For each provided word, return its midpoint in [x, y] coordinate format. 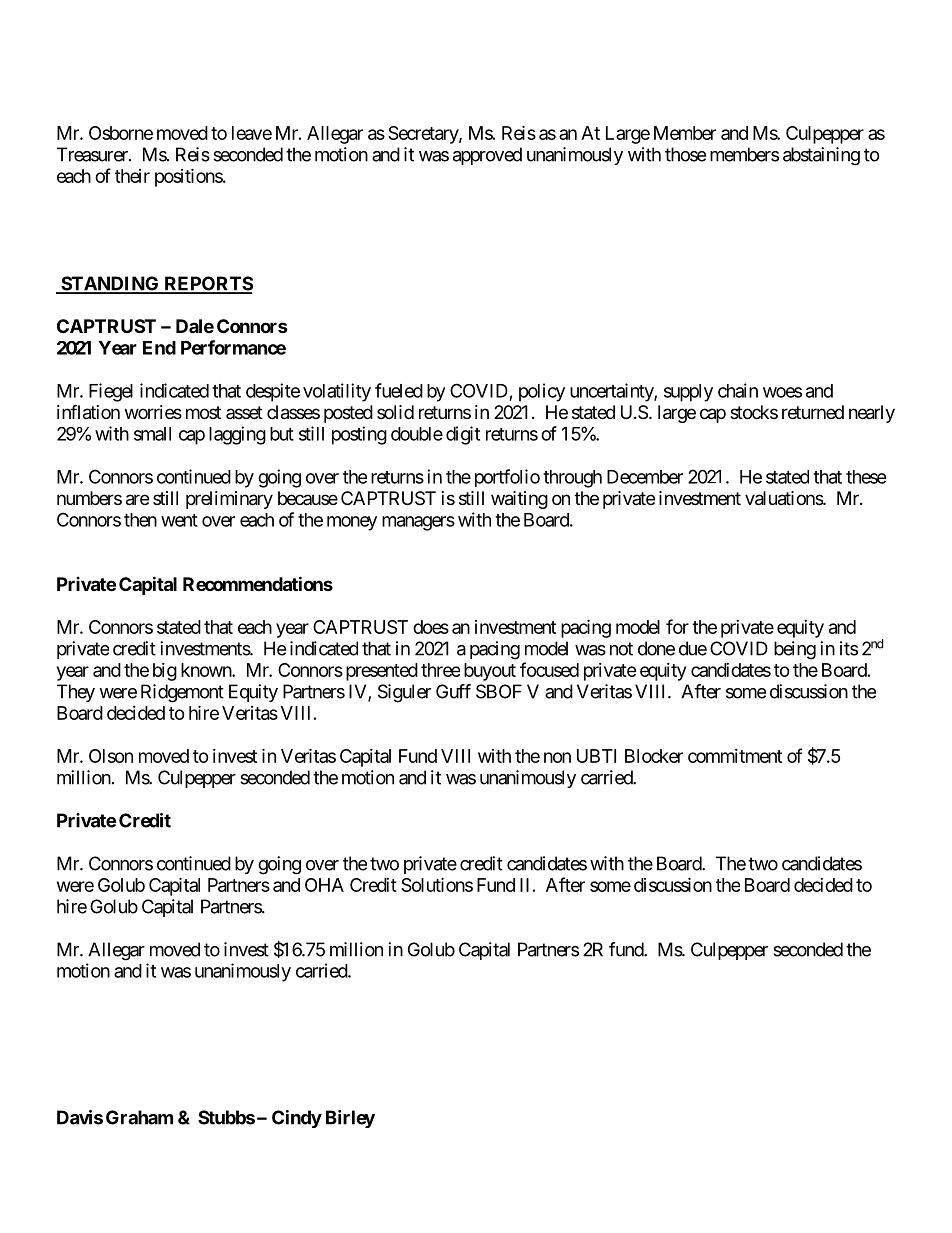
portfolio [507, 478]
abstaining [821, 156]
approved [487, 156]
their [132, 176]
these [866, 477]
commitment [735, 756]
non [557, 757]
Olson [111, 756]
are [137, 500]
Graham [139, 1117]
